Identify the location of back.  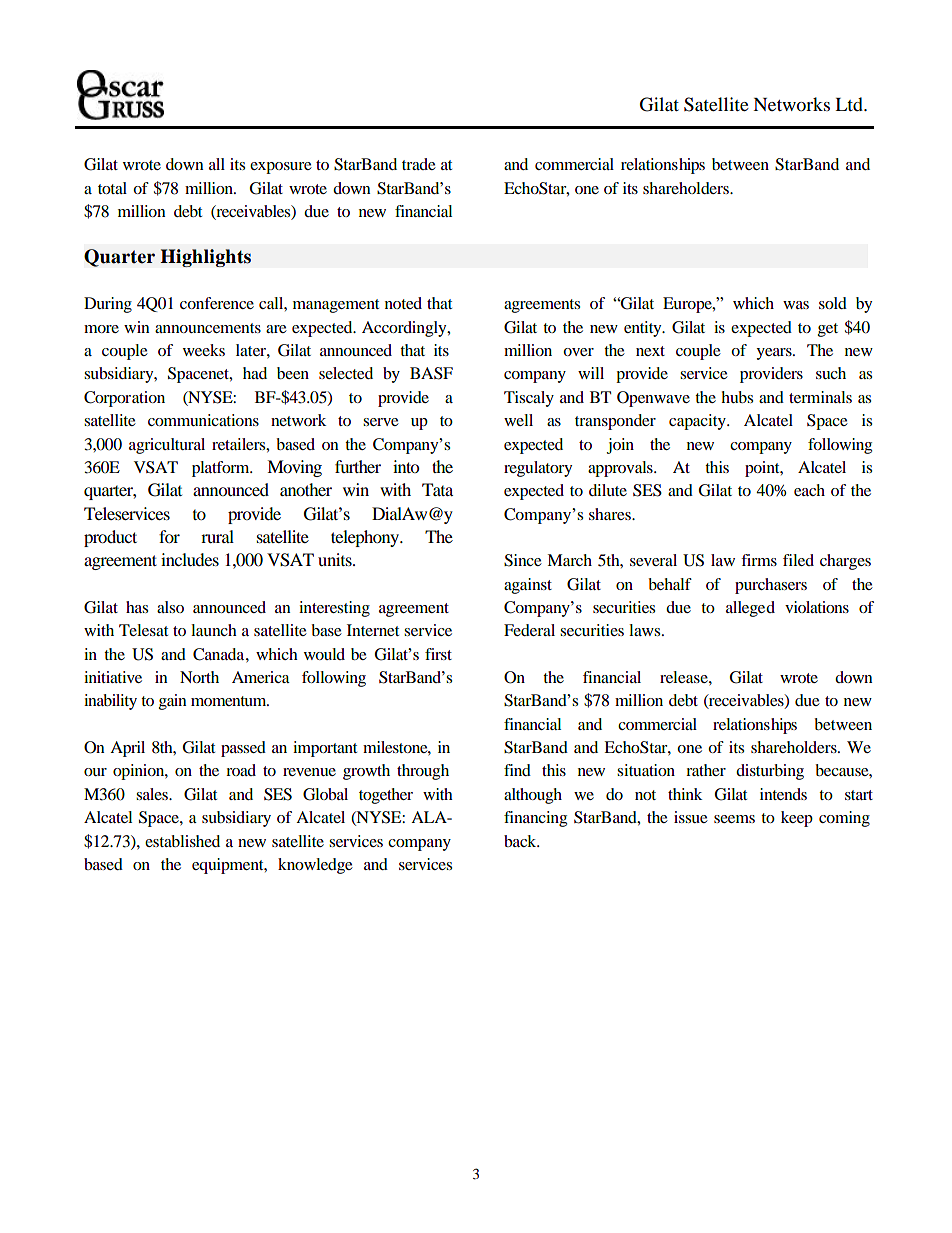
(521, 841).
